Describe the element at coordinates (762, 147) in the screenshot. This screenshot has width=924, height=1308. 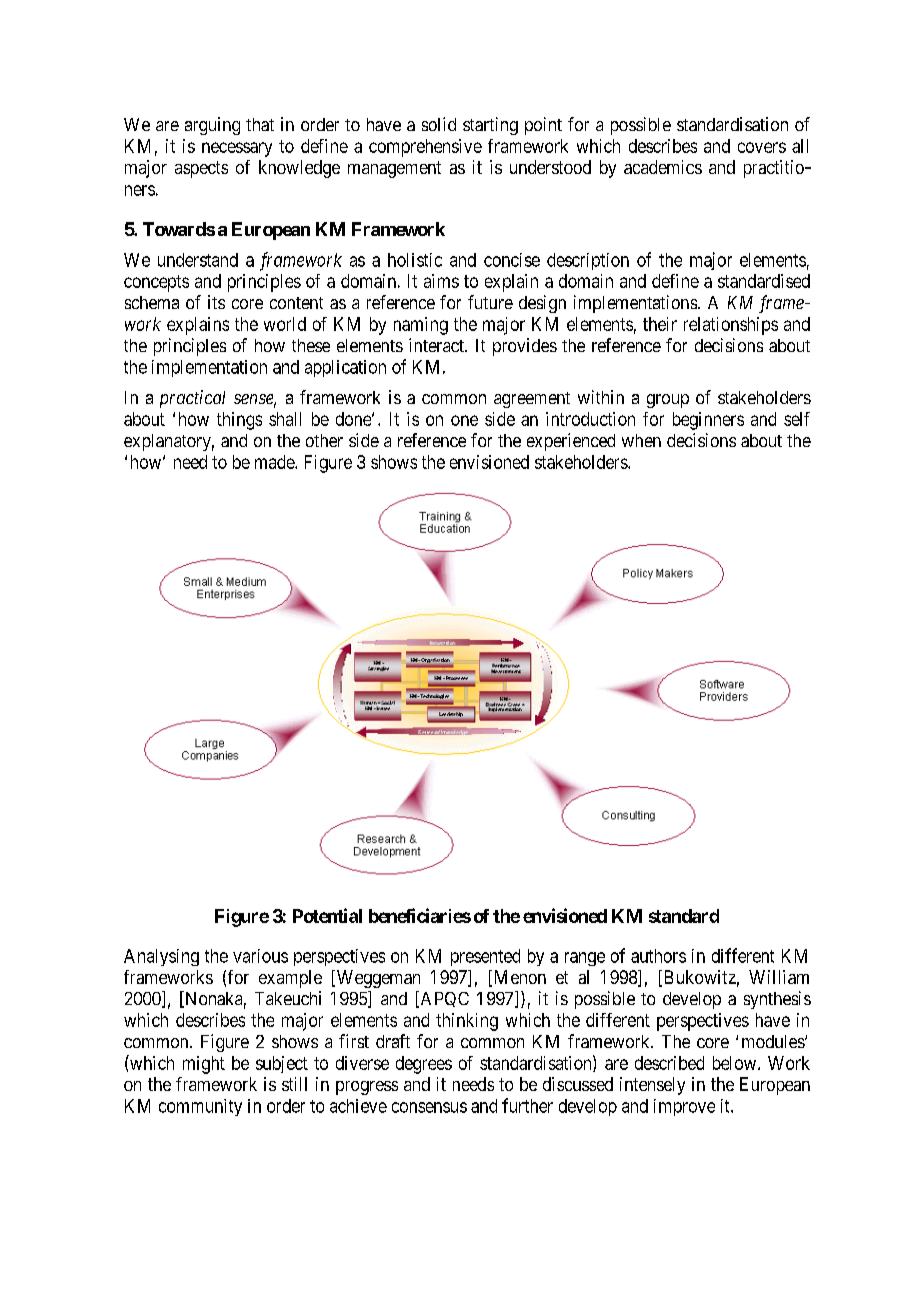
I see `covers` at that location.
